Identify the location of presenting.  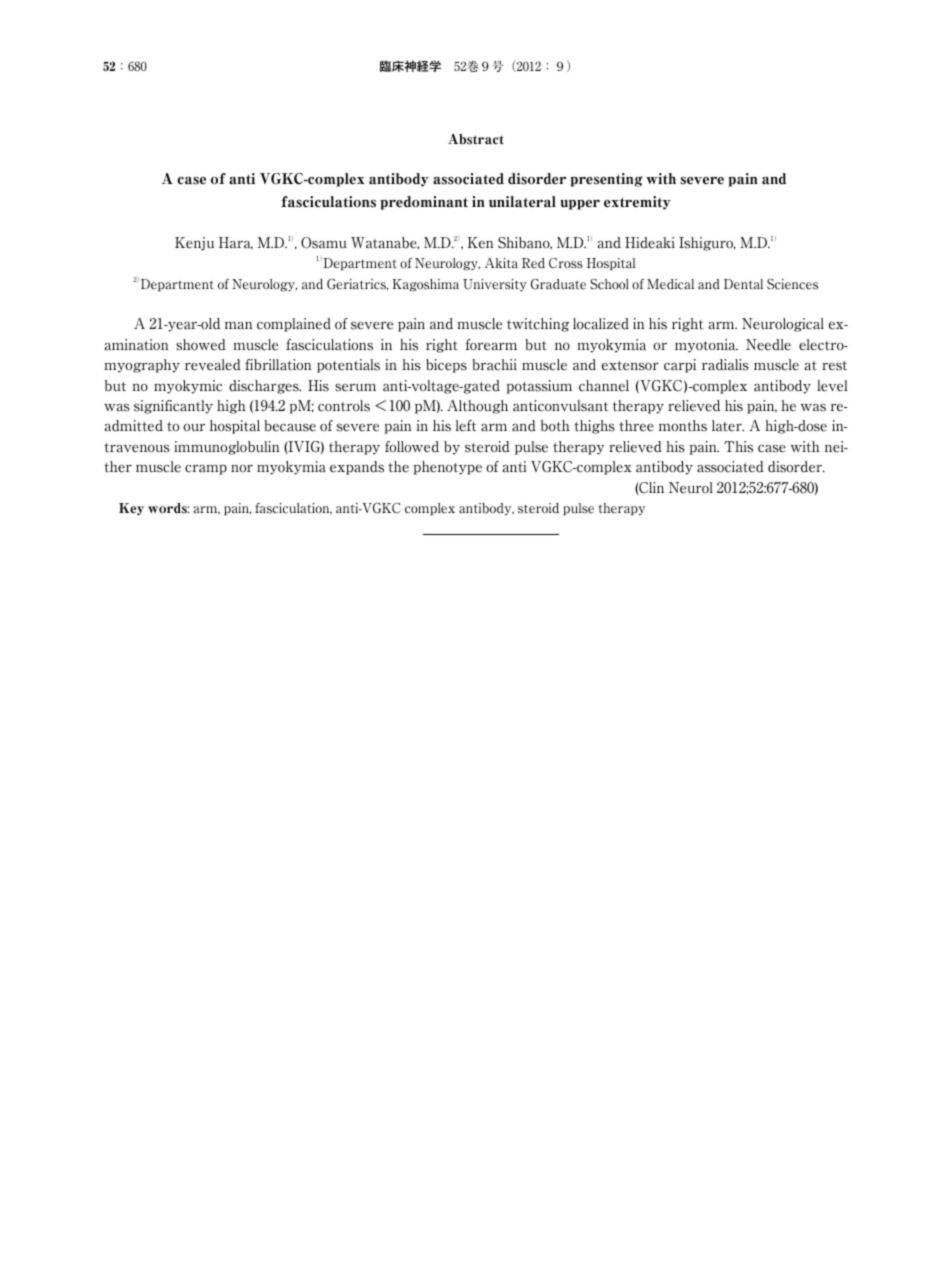
(606, 180).
